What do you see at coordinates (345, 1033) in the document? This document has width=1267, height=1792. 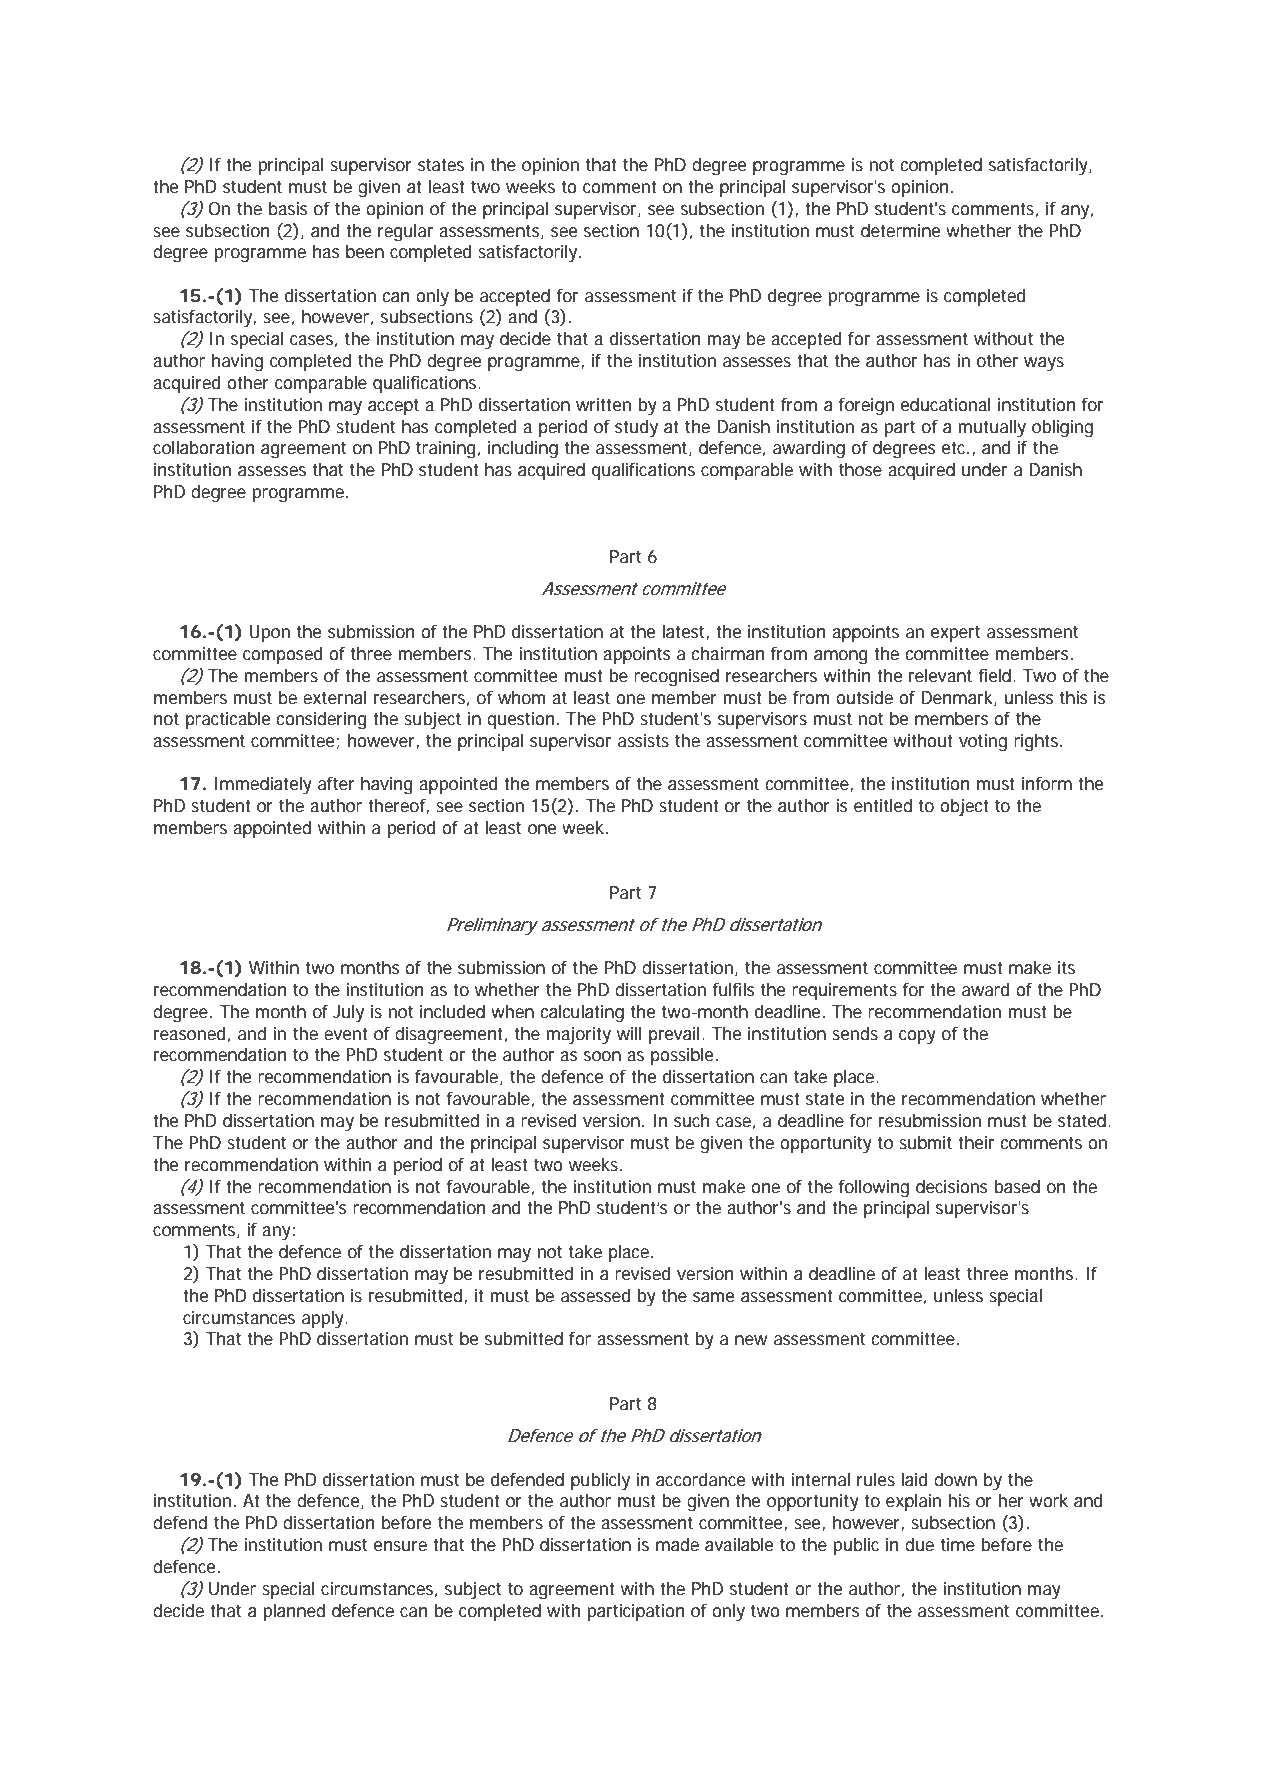 I see `event` at bounding box center [345, 1033].
